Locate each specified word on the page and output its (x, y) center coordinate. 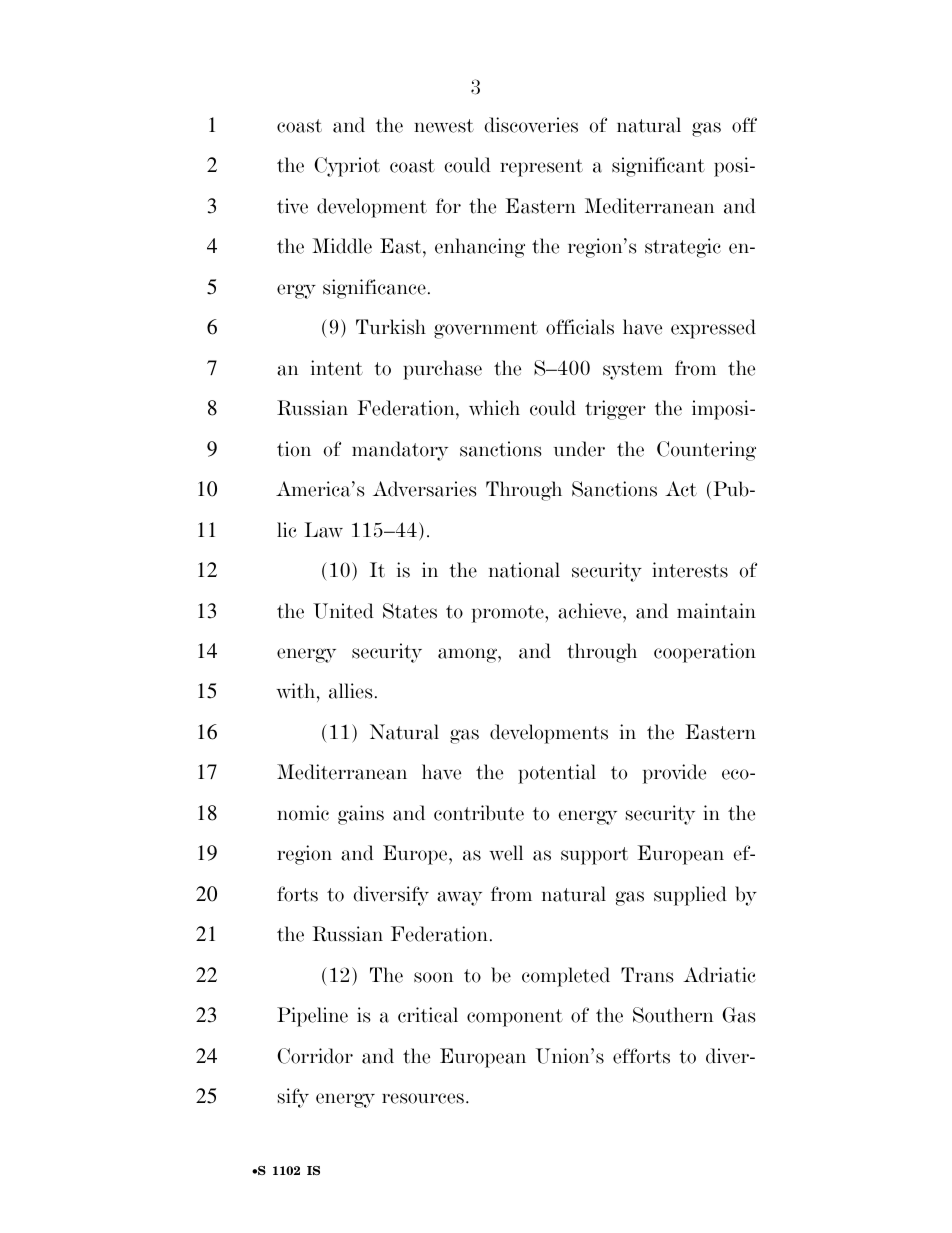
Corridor (315, 1056)
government (486, 330)
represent (541, 168)
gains (361, 815)
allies (350, 691)
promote (509, 614)
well (506, 853)
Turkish (391, 327)
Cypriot (347, 167)
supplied (690, 896)
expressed (713, 329)
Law (323, 530)
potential (557, 774)
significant (658, 167)
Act (681, 489)
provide (674, 774)
